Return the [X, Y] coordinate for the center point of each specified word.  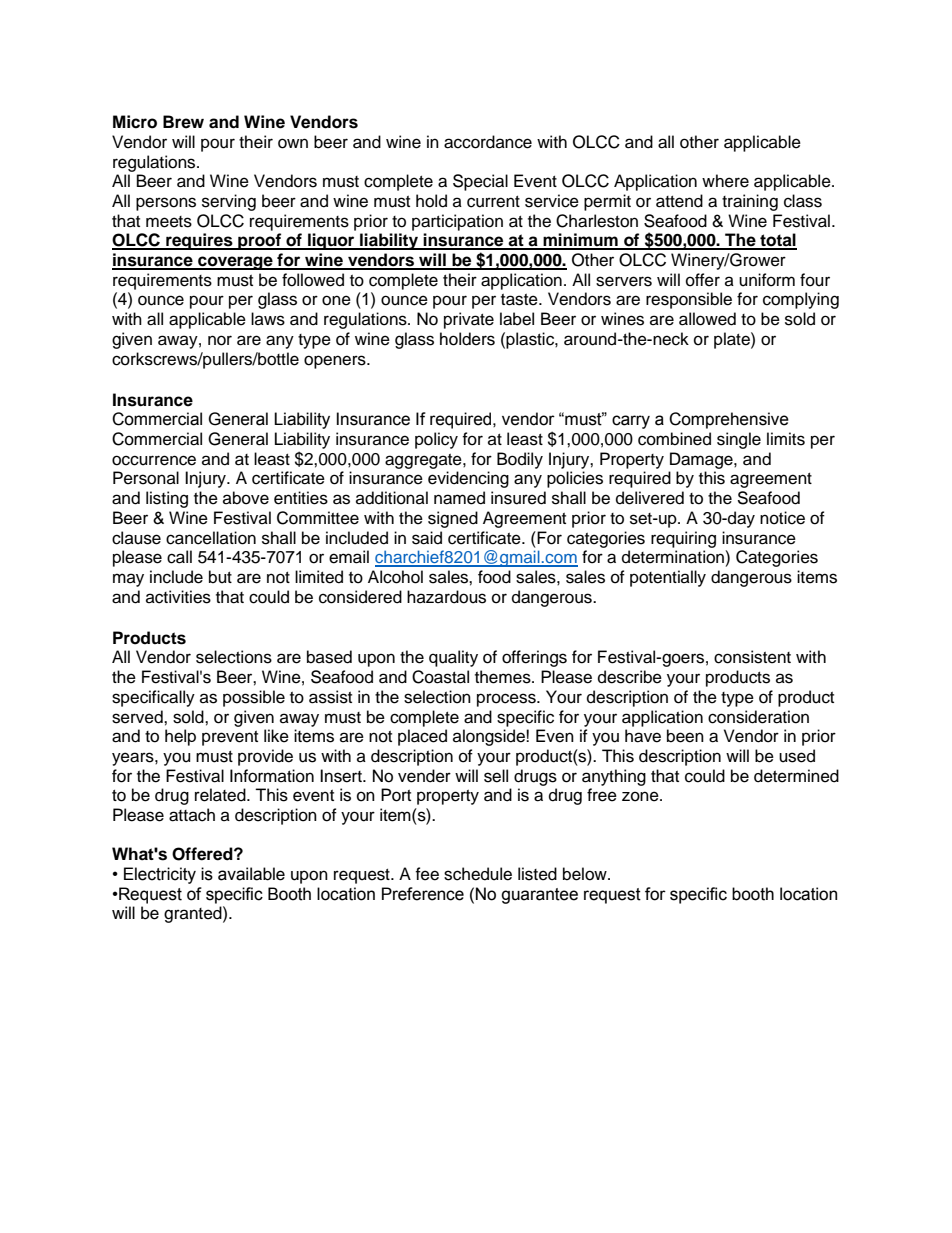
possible [254, 698]
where [725, 181]
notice [782, 518]
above [246, 498]
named [459, 498]
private [469, 320]
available [251, 874]
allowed [707, 319]
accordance [488, 142]
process [507, 700]
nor [220, 340]
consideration [758, 717]
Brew [183, 122]
